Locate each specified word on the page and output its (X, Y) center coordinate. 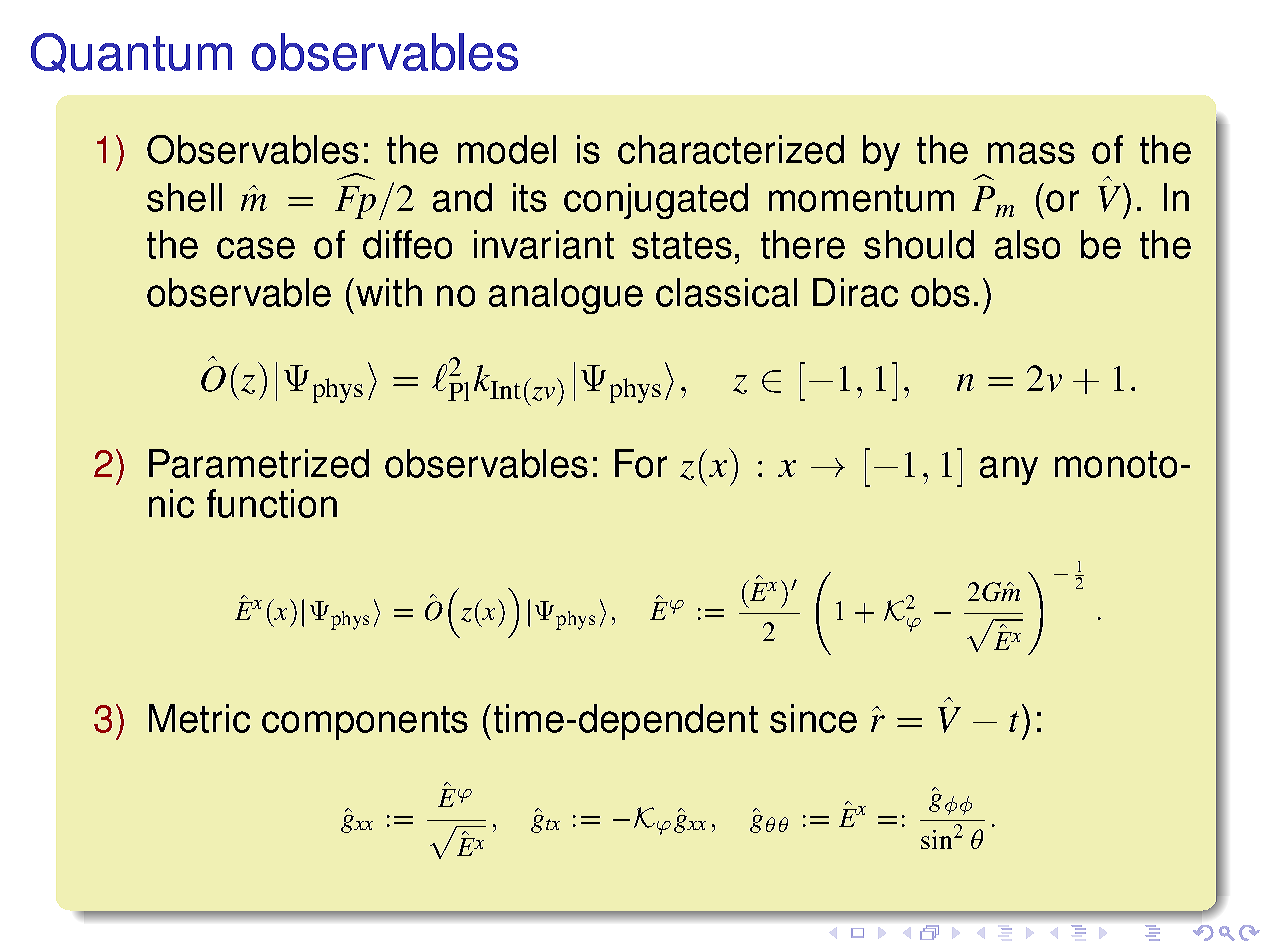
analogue (566, 296)
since (813, 718)
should (919, 244)
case (256, 248)
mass (1031, 153)
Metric (199, 718)
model (507, 149)
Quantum (131, 53)
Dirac (855, 292)
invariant (544, 244)
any (1009, 470)
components (365, 723)
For (641, 463)
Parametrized (259, 463)
